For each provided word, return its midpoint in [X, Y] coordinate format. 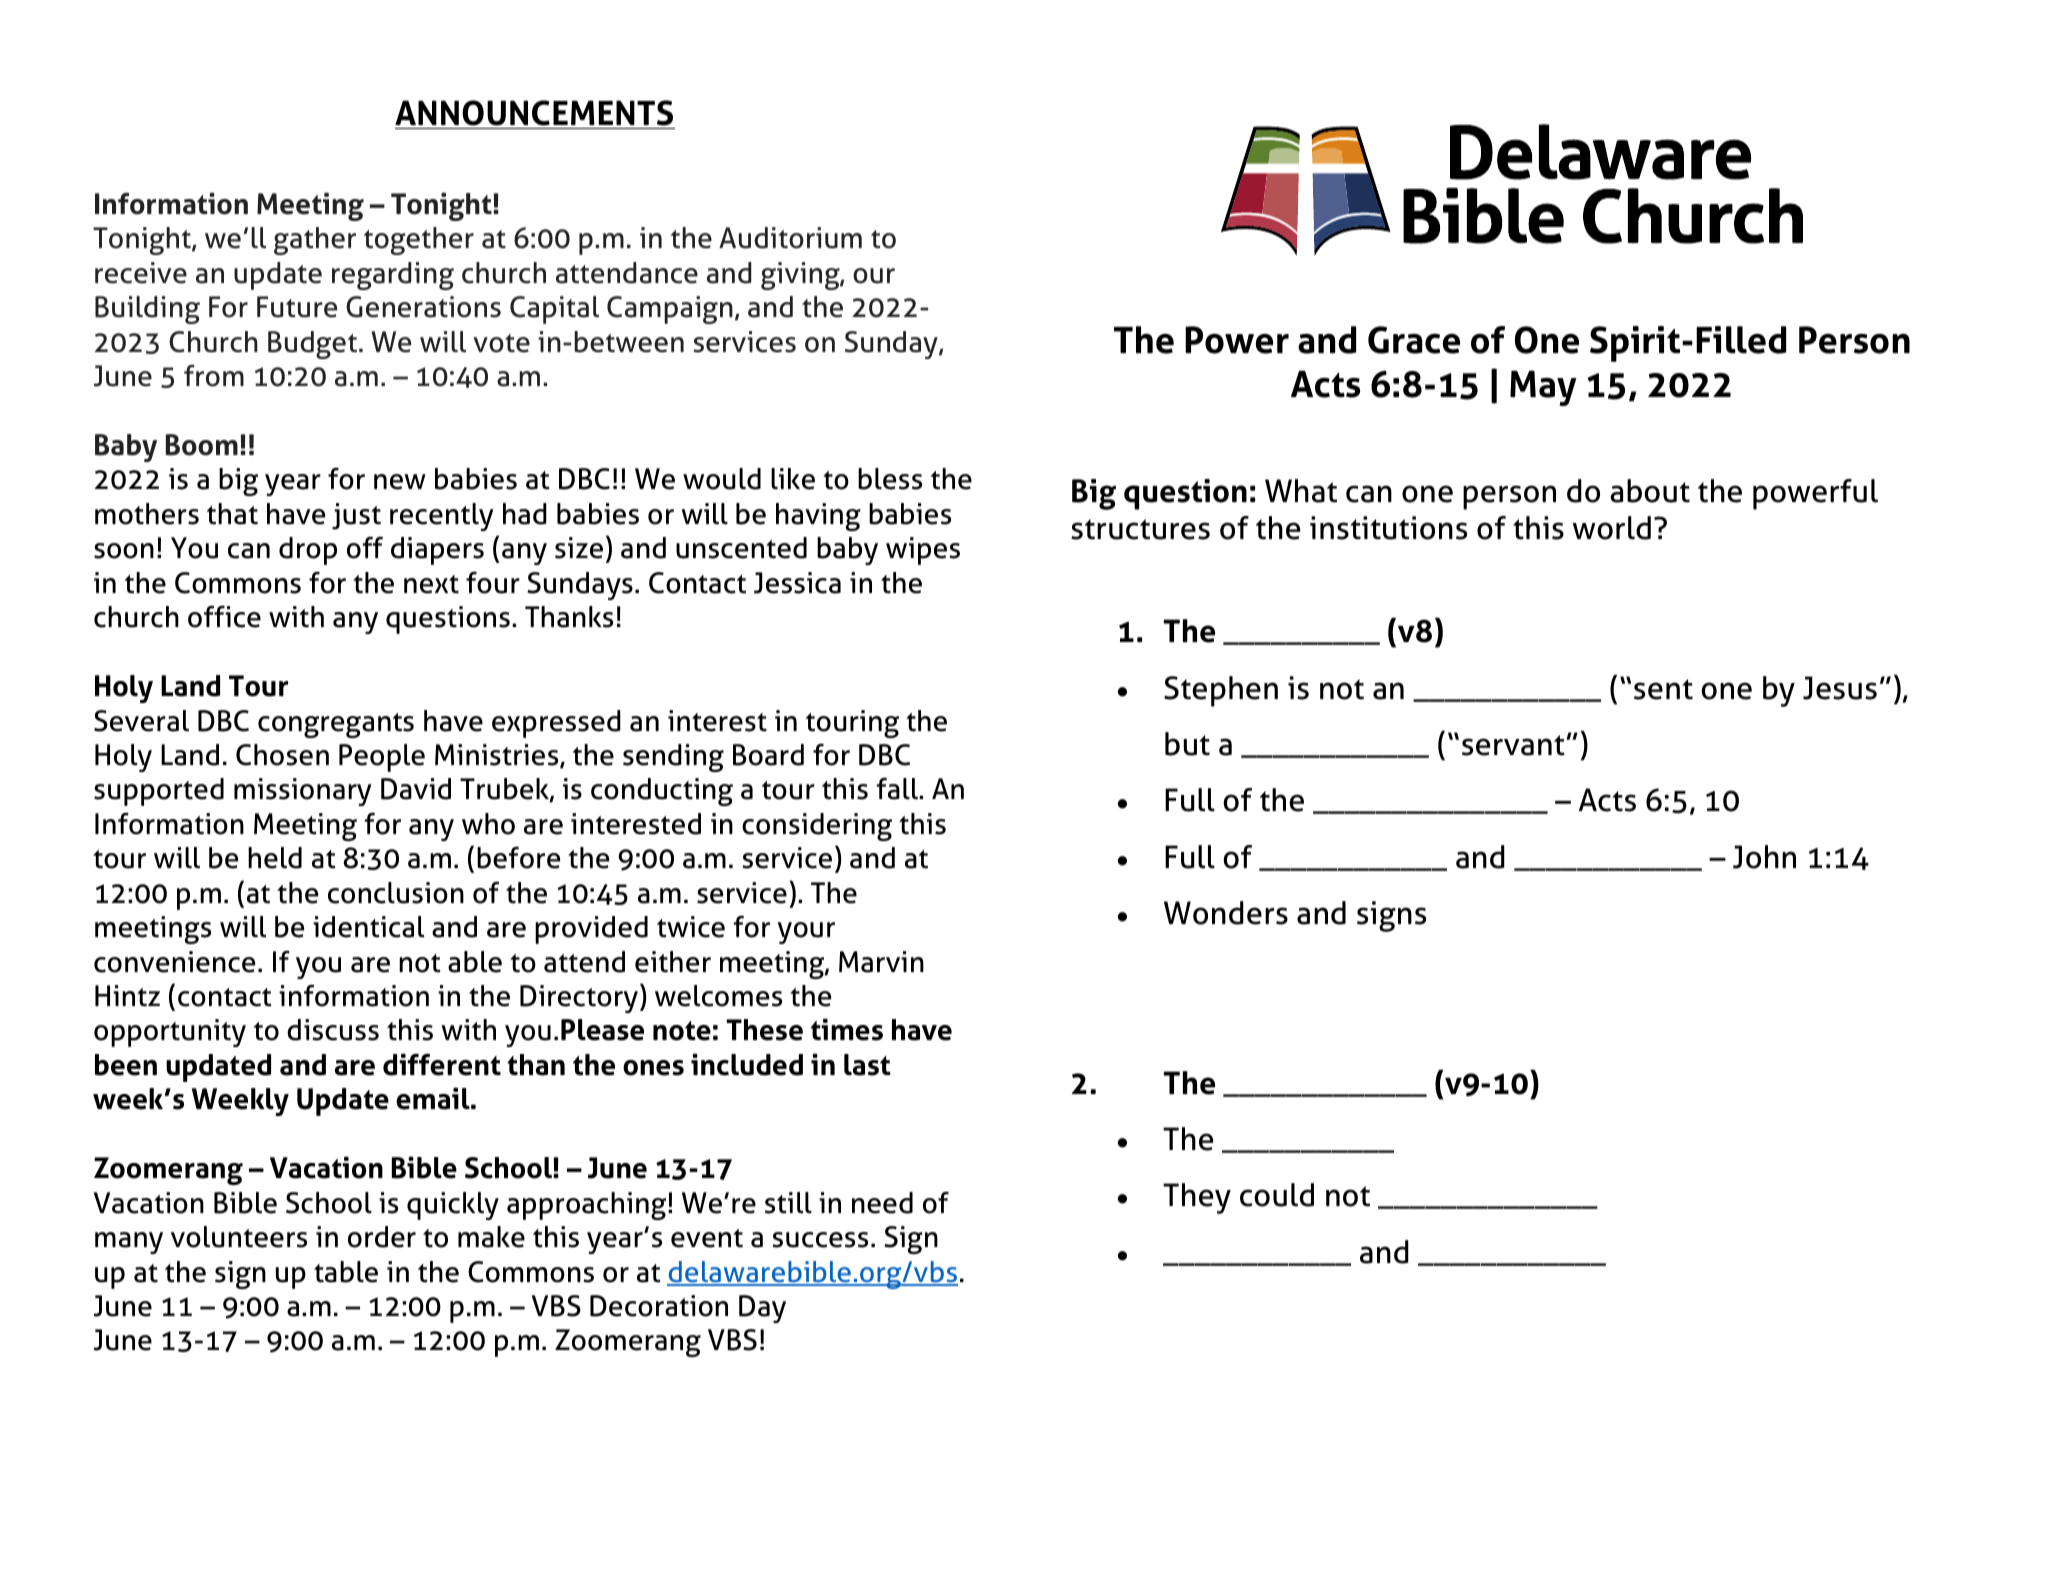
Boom [202, 445]
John [1764, 857]
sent [1663, 689]
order [382, 1237]
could [1277, 1195]
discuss [333, 1030]
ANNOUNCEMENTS [534, 113]
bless [890, 479]
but [1187, 744]
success [820, 1240]
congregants [336, 725]
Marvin [881, 962]
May [1543, 388]
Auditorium [790, 238]
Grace [1414, 340]
